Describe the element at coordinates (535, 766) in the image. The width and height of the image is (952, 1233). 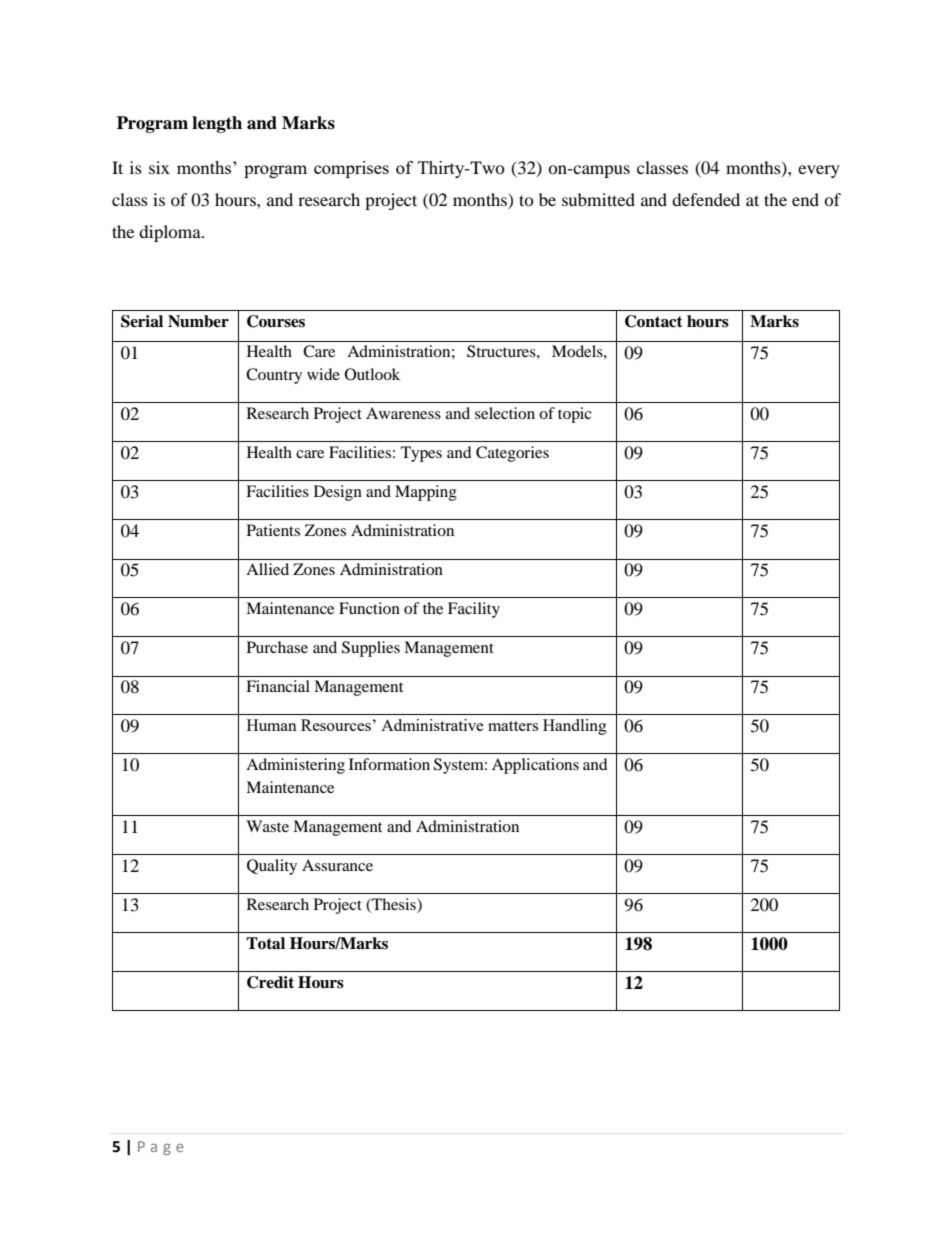
I see `Applications` at that location.
